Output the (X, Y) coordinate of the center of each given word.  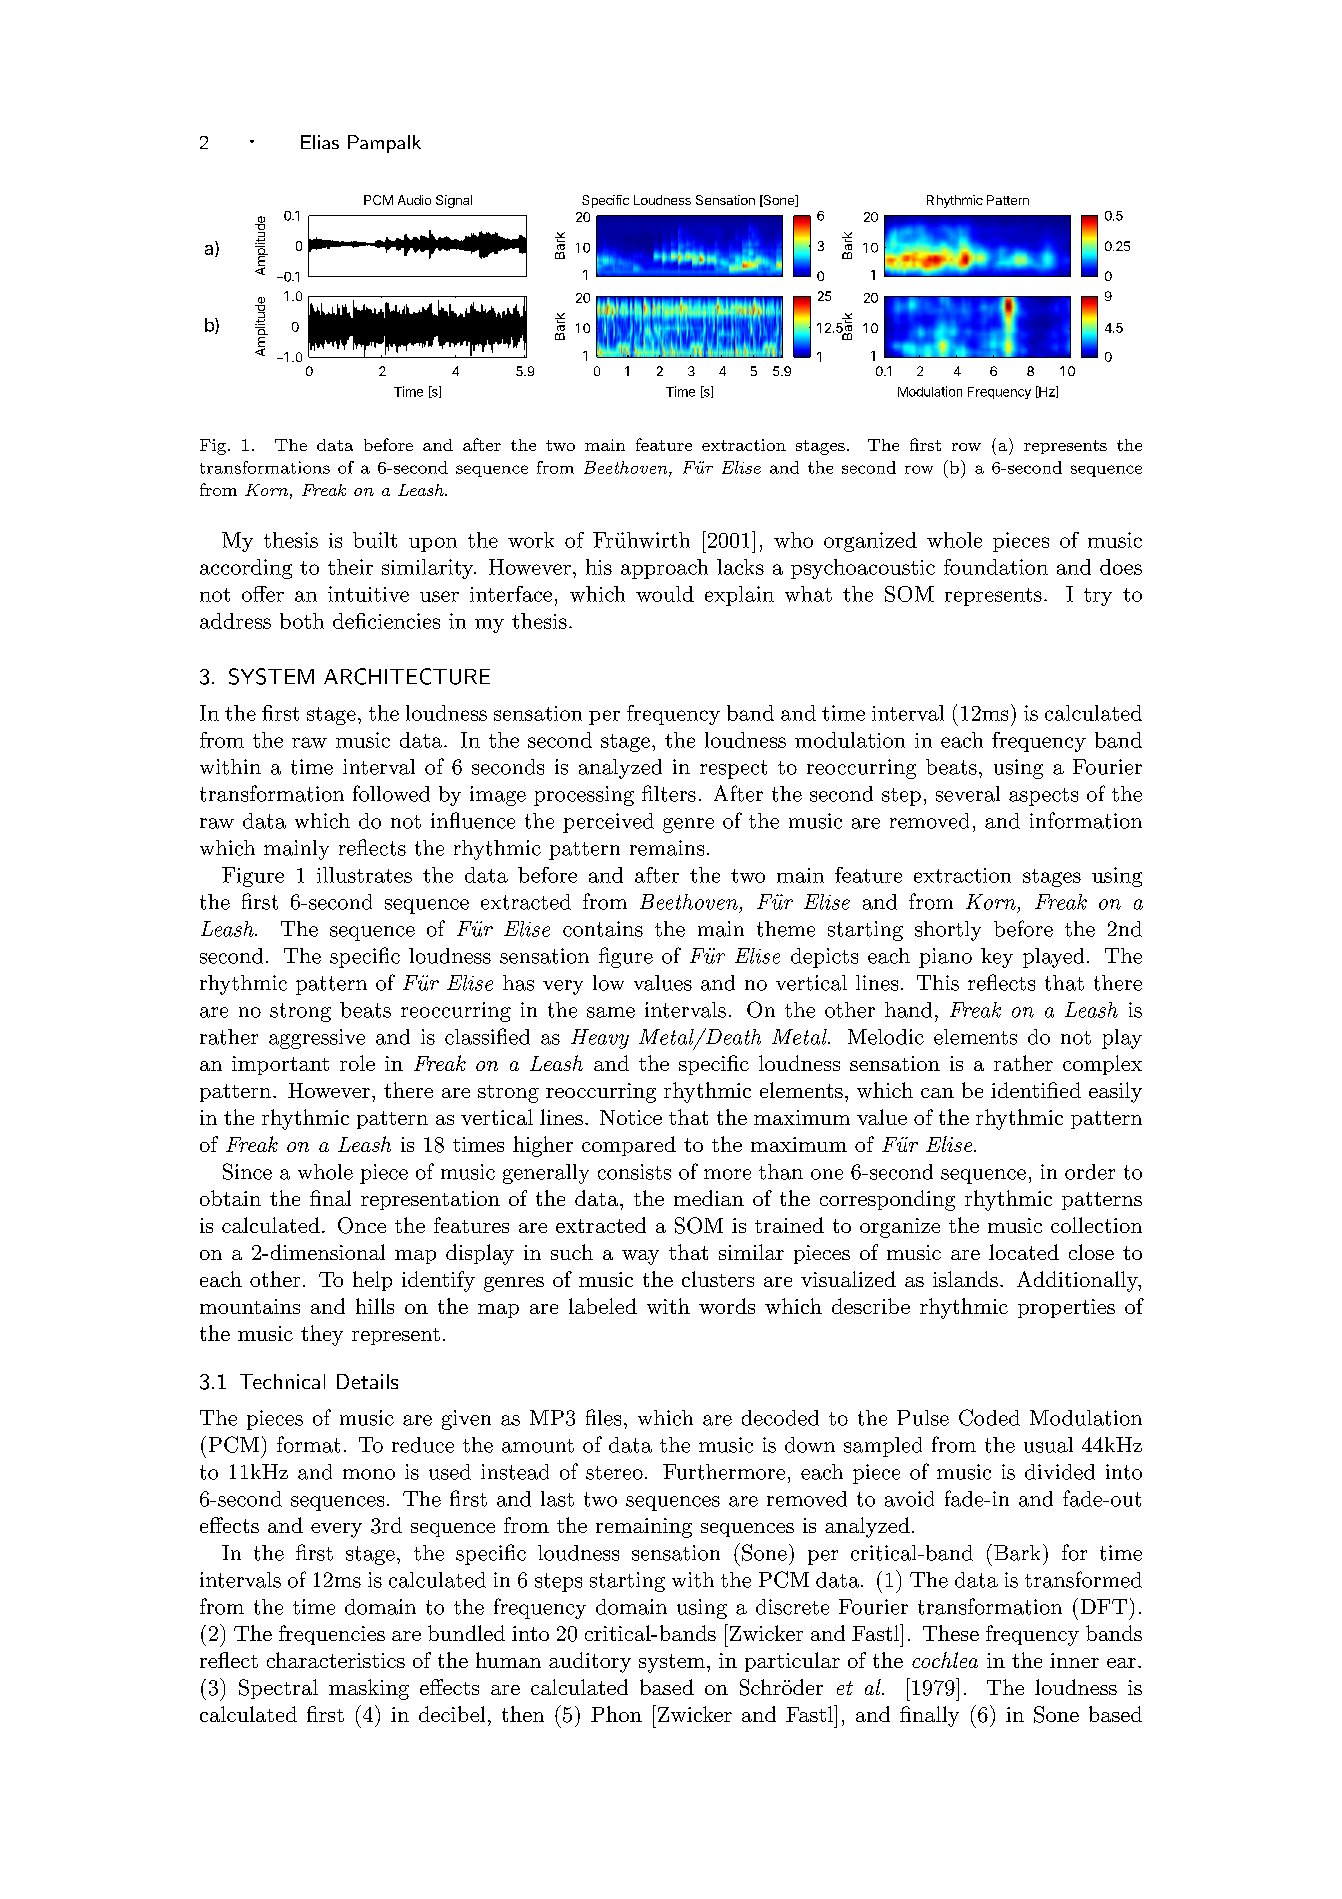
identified (1036, 1090)
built (375, 540)
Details (367, 1381)
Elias (320, 142)
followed (391, 793)
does (1121, 567)
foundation (996, 567)
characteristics (336, 1660)
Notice (631, 1117)
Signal (454, 201)
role (357, 1063)
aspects (1043, 797)
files (603, 1417)
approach (664, 569)
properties (1066, 1308)
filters (669, 793)
